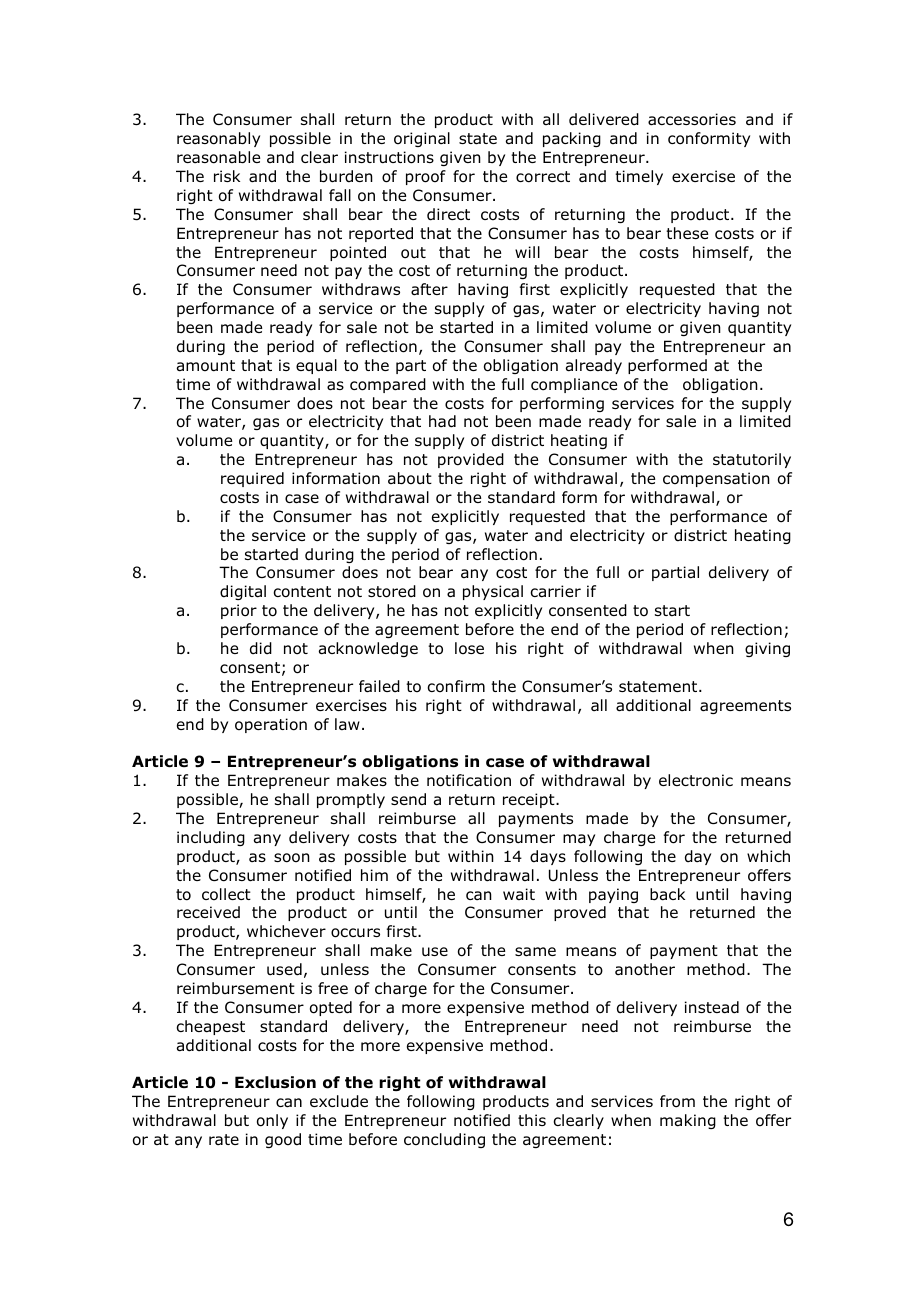 The height and width of the page is (1308, 924). Describe the element at coordinates (543, 177) in the page. I see `correct` at that location.
